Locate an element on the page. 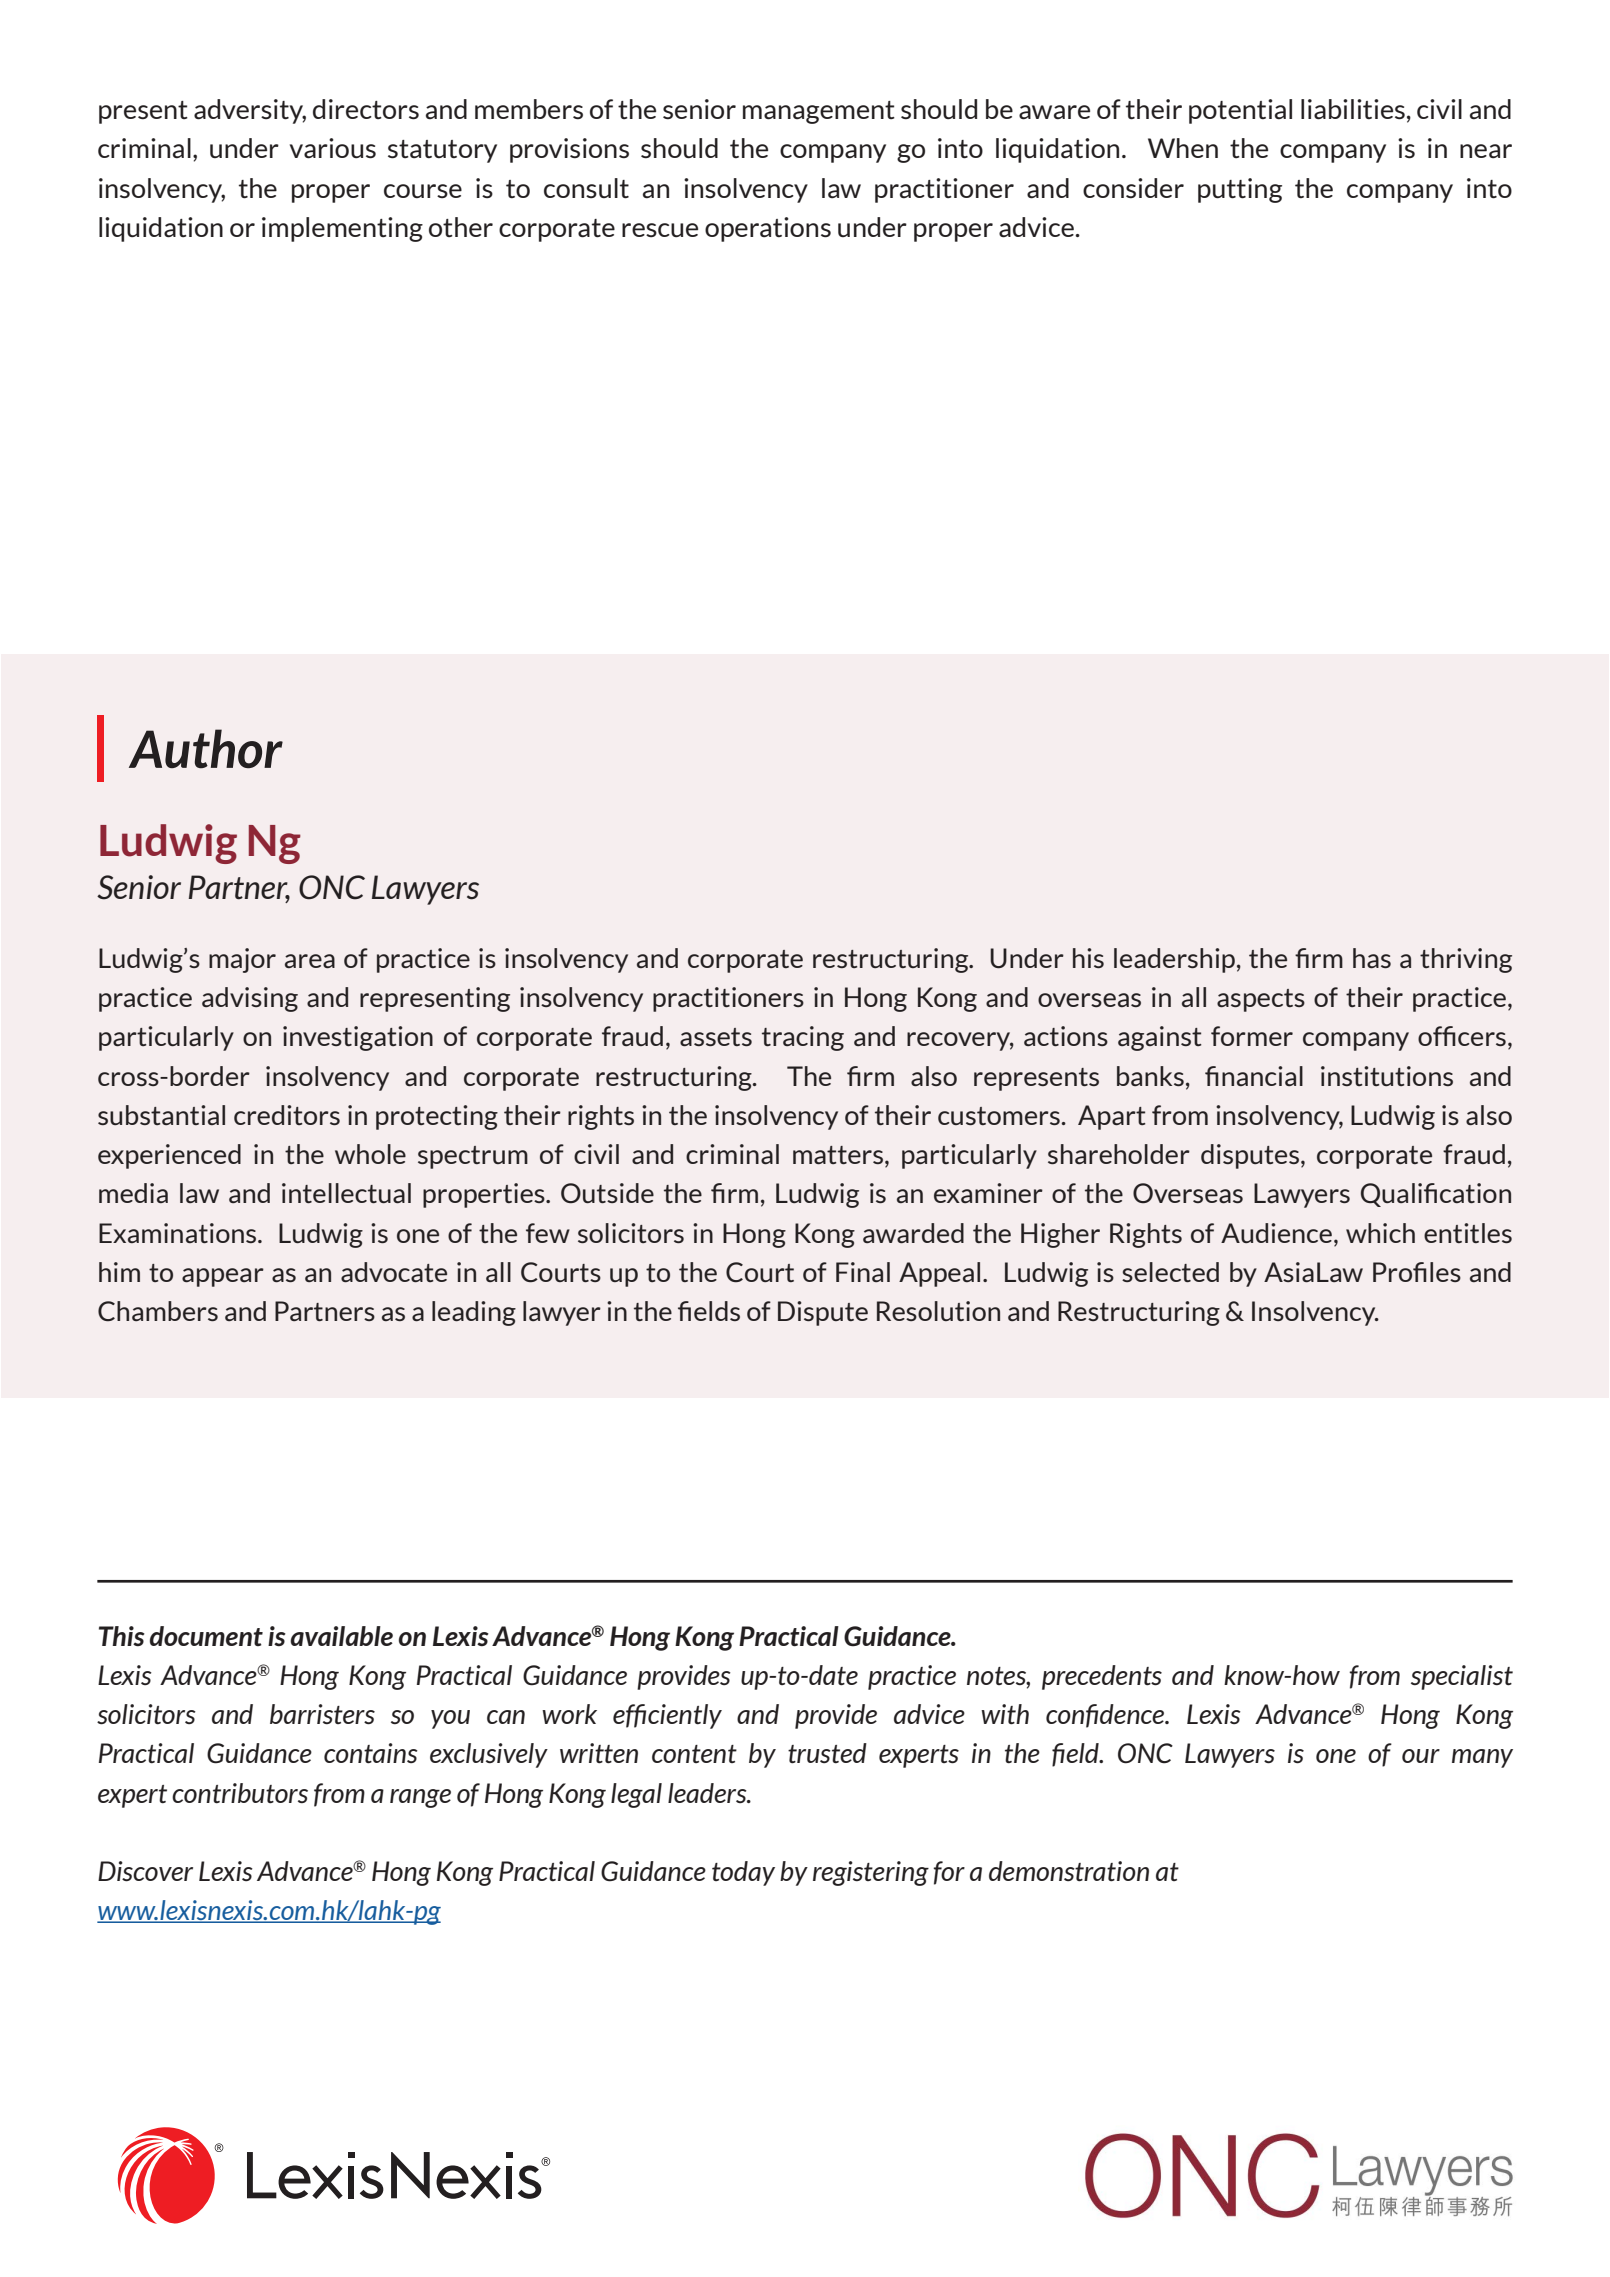  aspects is located at coordinates (1261, 1000).
